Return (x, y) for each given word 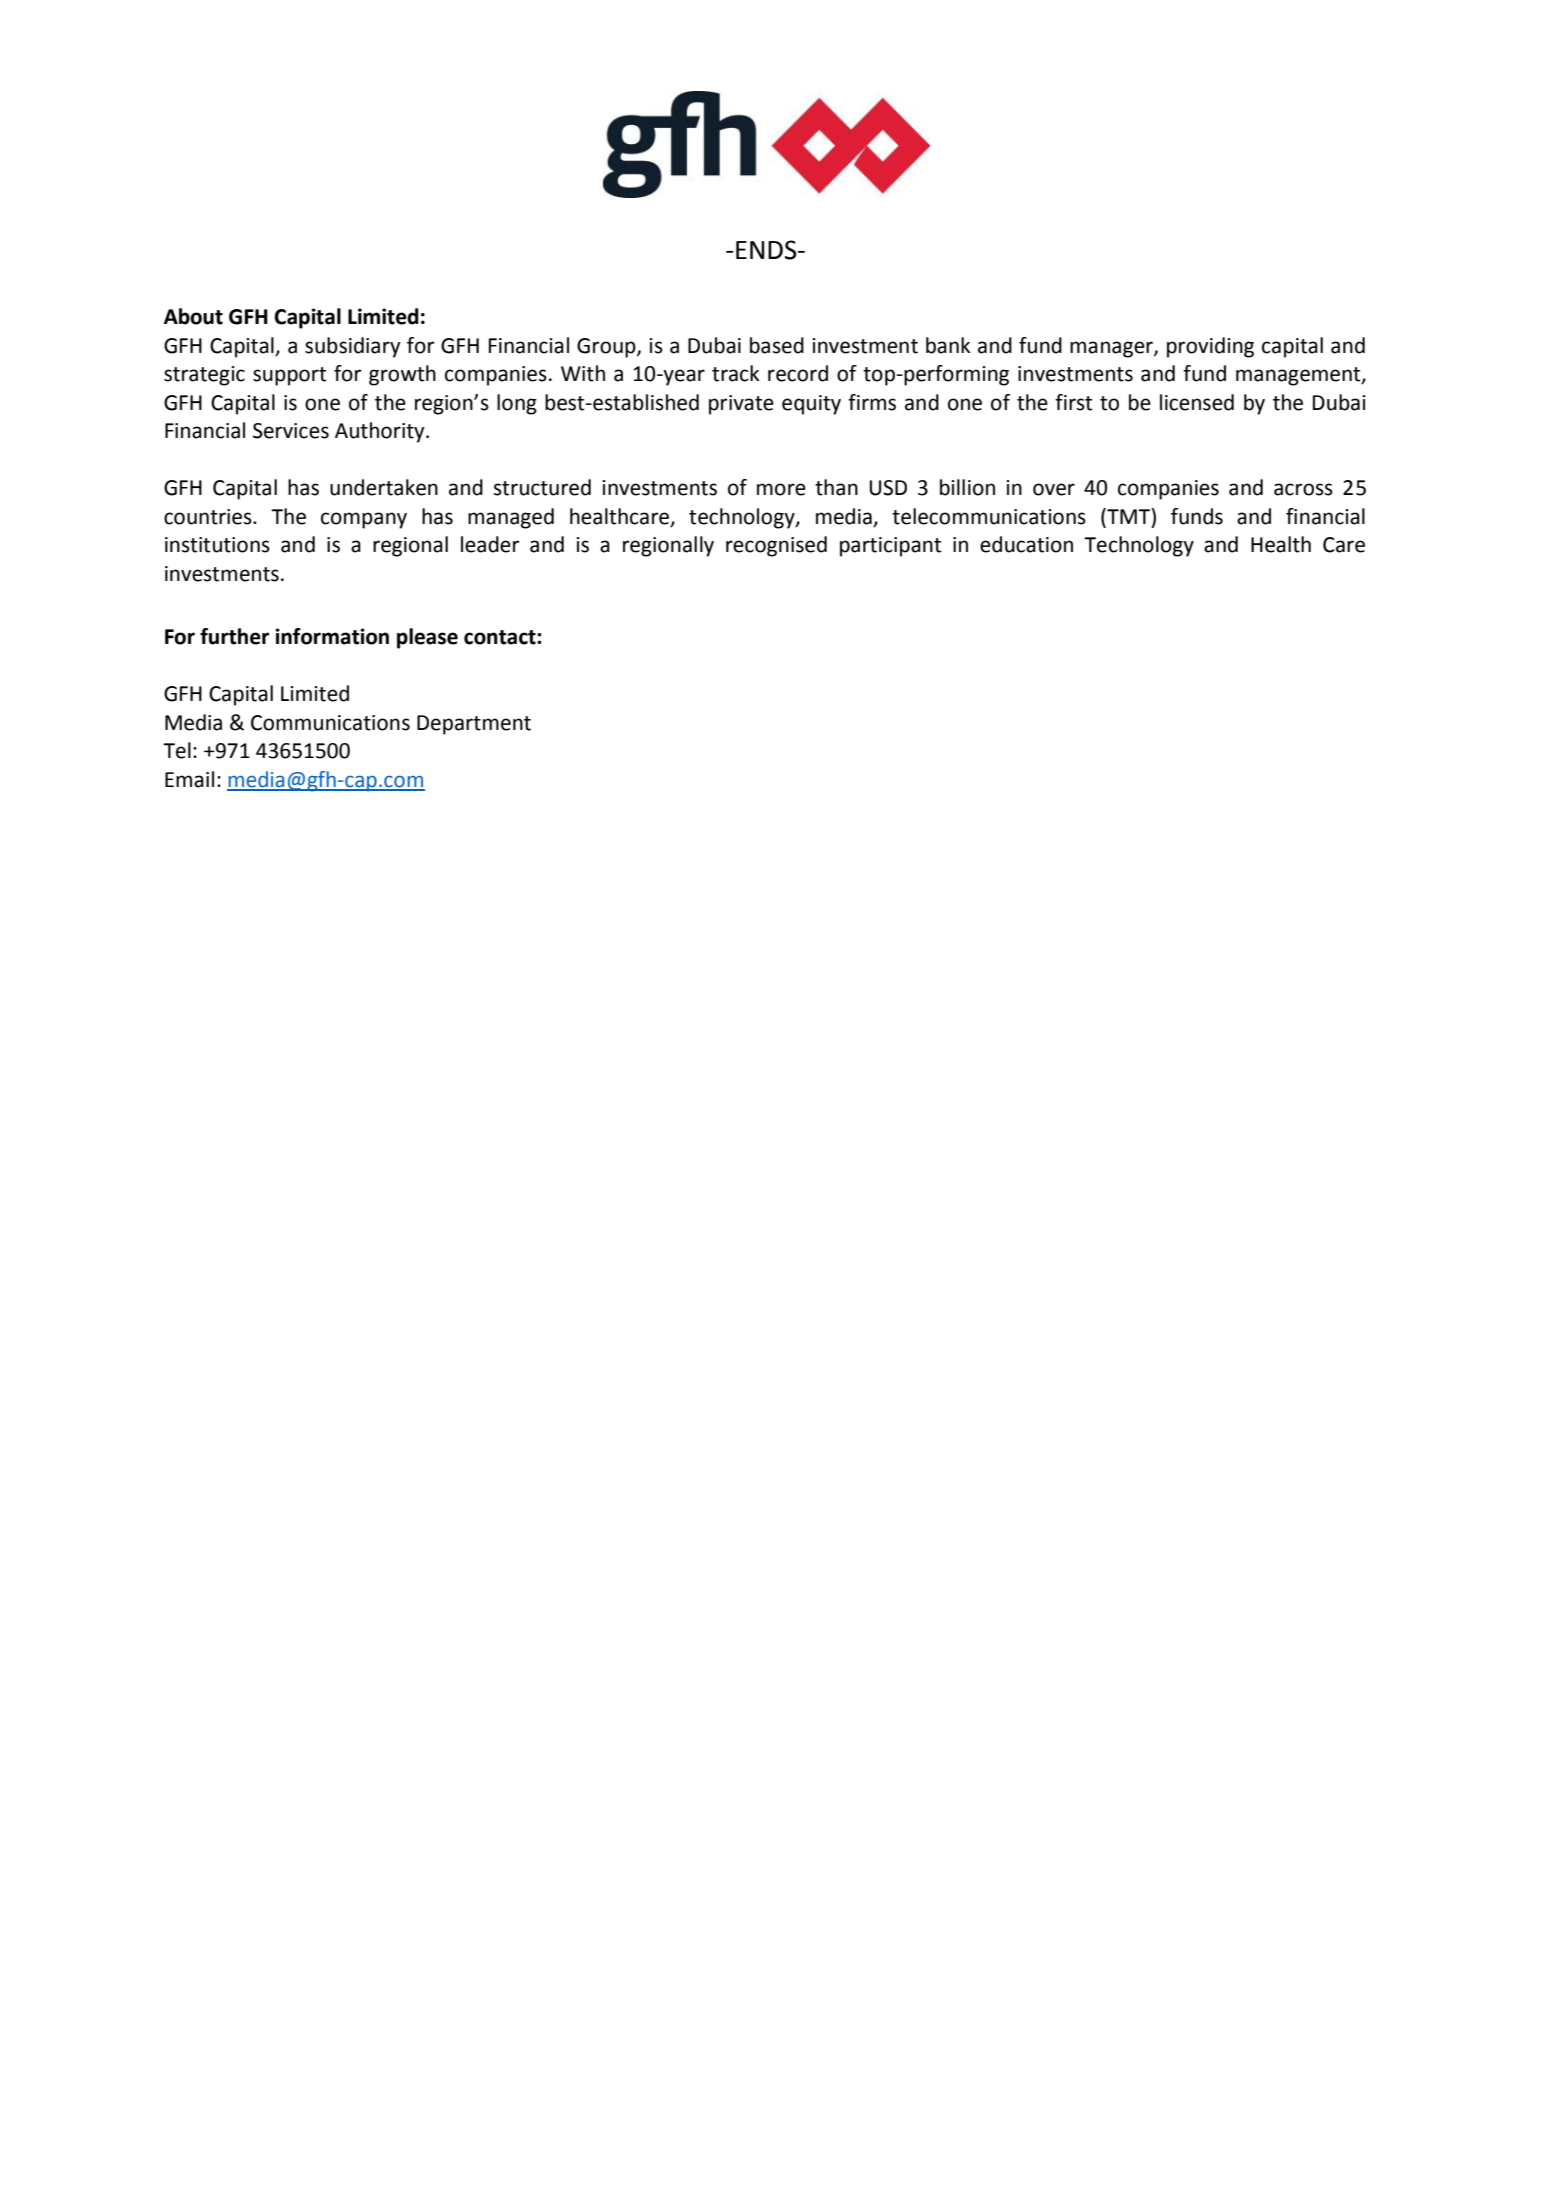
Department (474, 725)
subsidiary (353, 347)
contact (501, 637)
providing (1210, 347)
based (777, 345)
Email (189, 779)
